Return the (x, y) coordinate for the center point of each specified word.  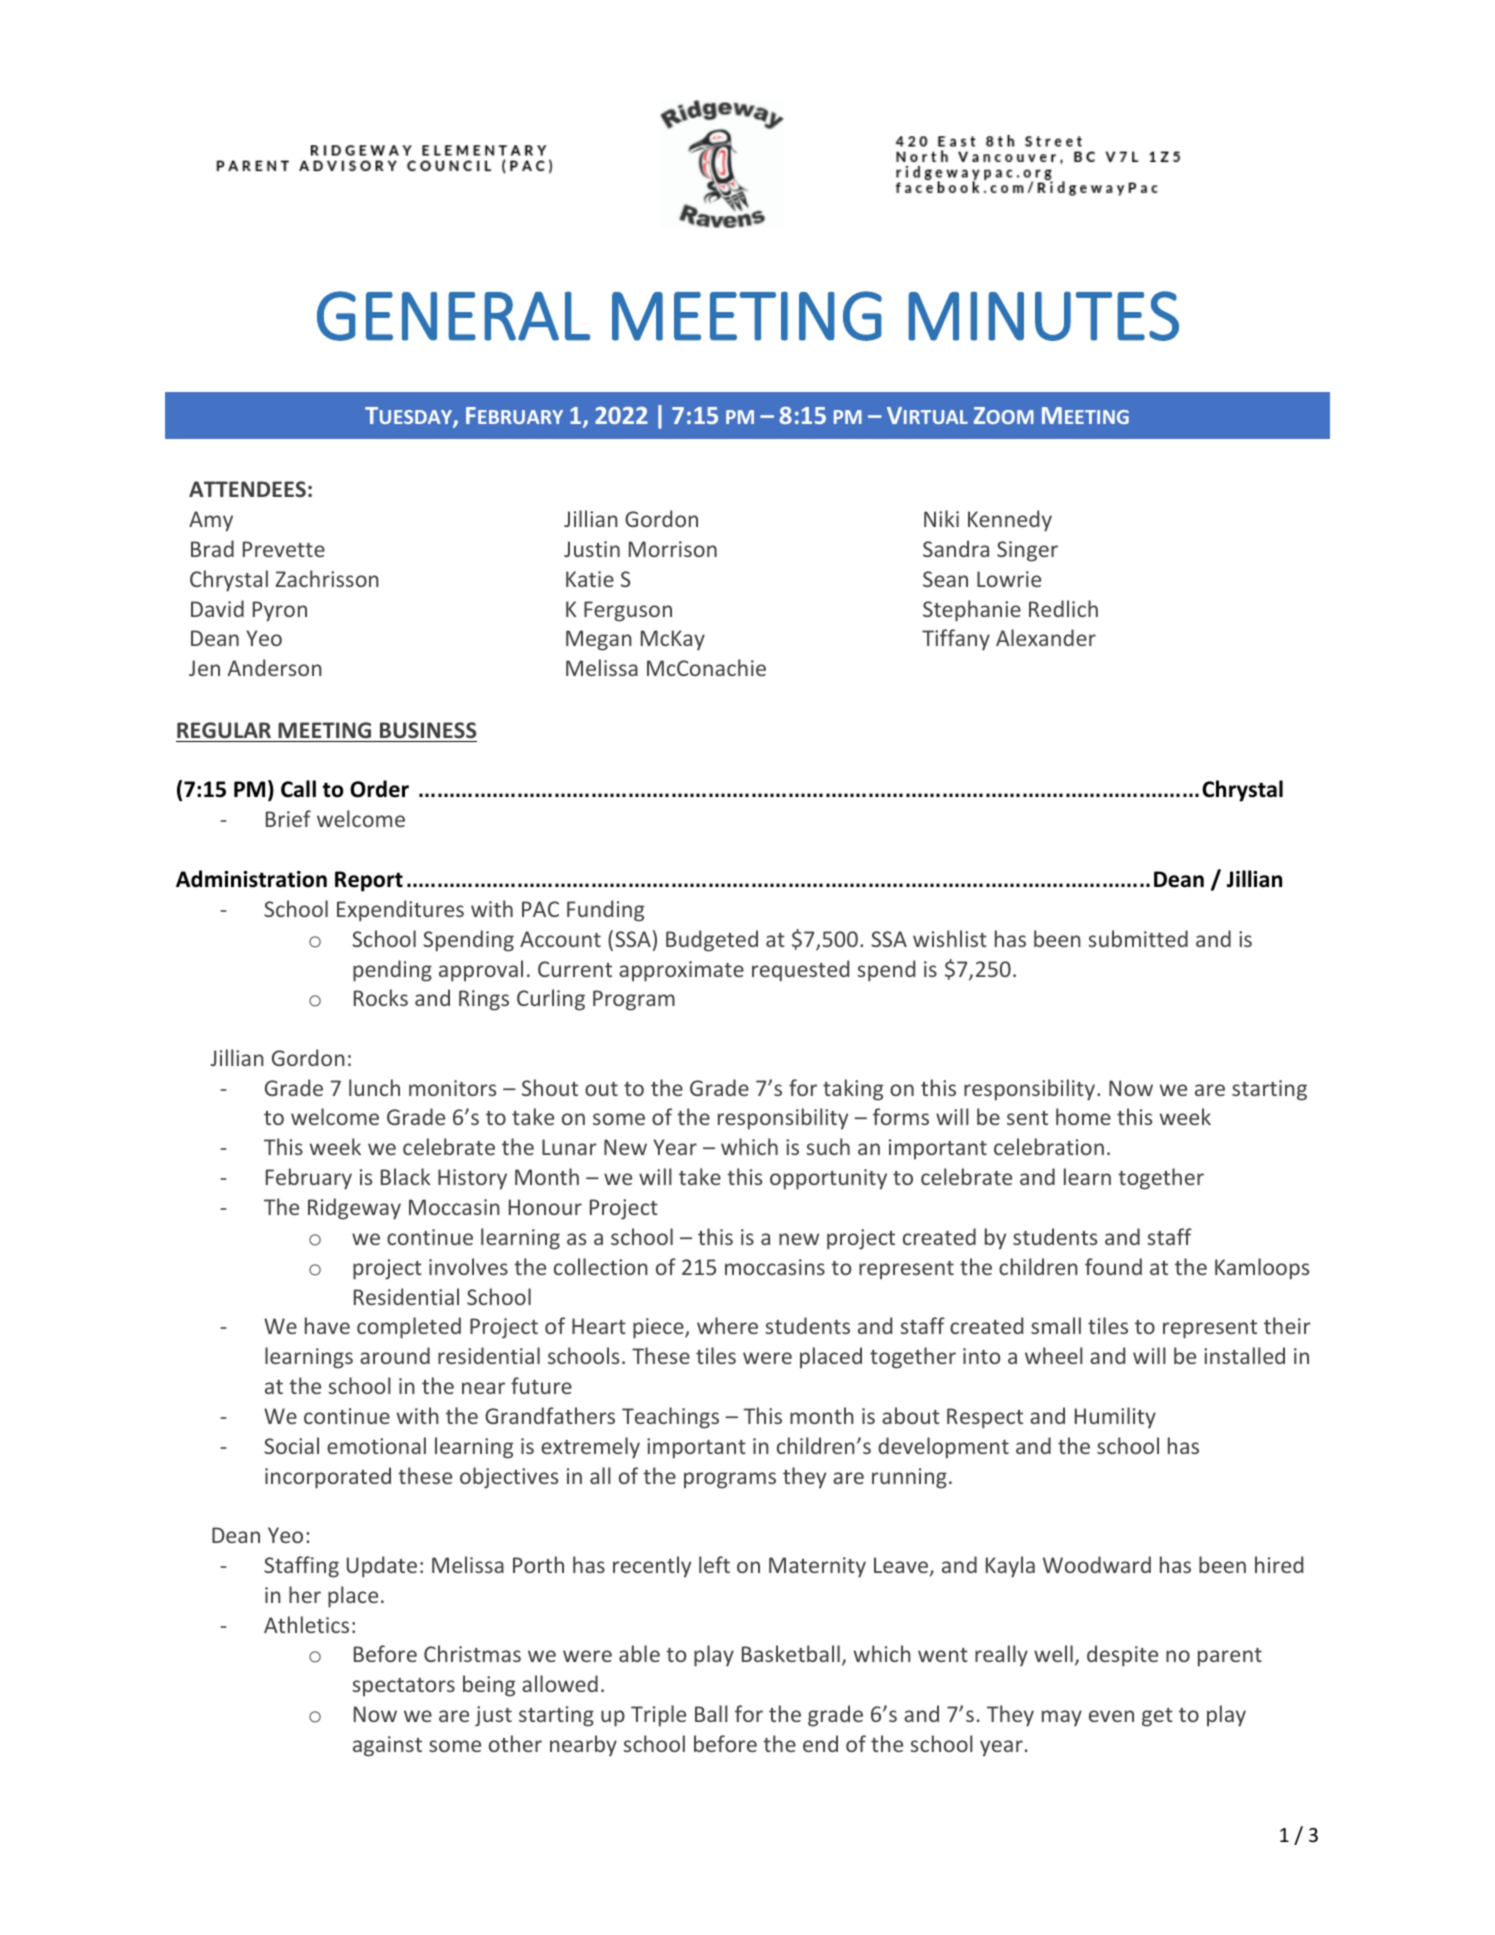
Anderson (274, 667)
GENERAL (453, 316)
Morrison (673, 549)
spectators (403, 1687)
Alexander (1046, 637)
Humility (1115, 1418)
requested (800, 971)
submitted (1138, 938)
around (395, 1355)
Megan (599, 640)
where (727, 1325)
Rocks (381, 997)
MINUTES (1043, 316)
